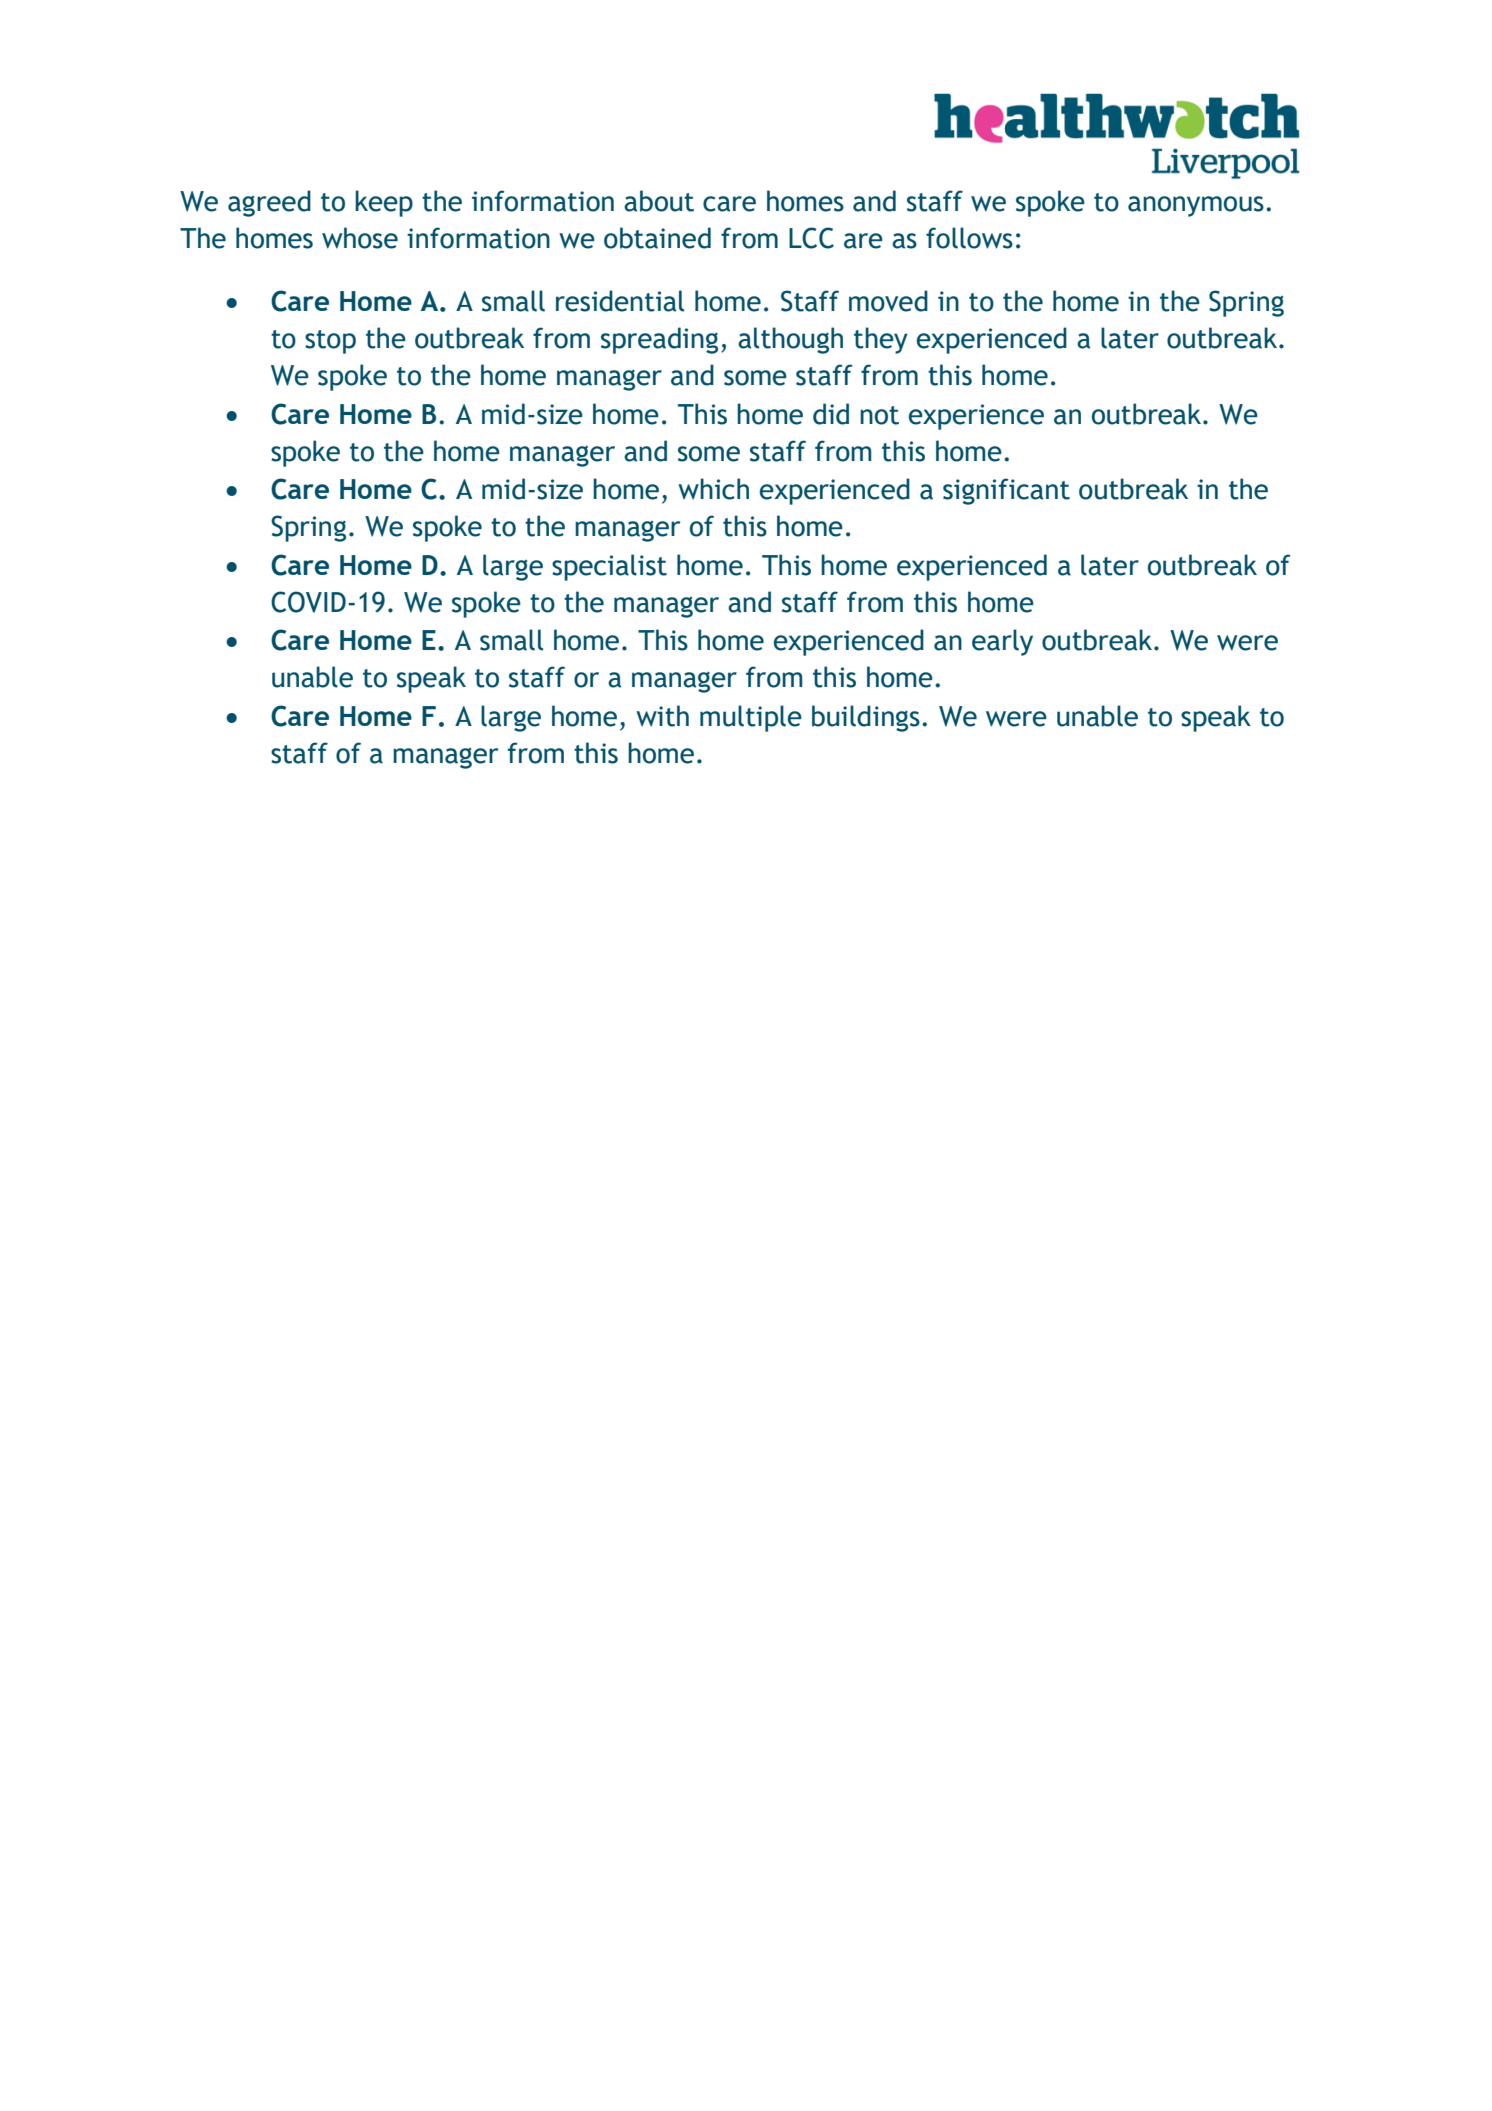  I want to click on although, so click(790, 340).
